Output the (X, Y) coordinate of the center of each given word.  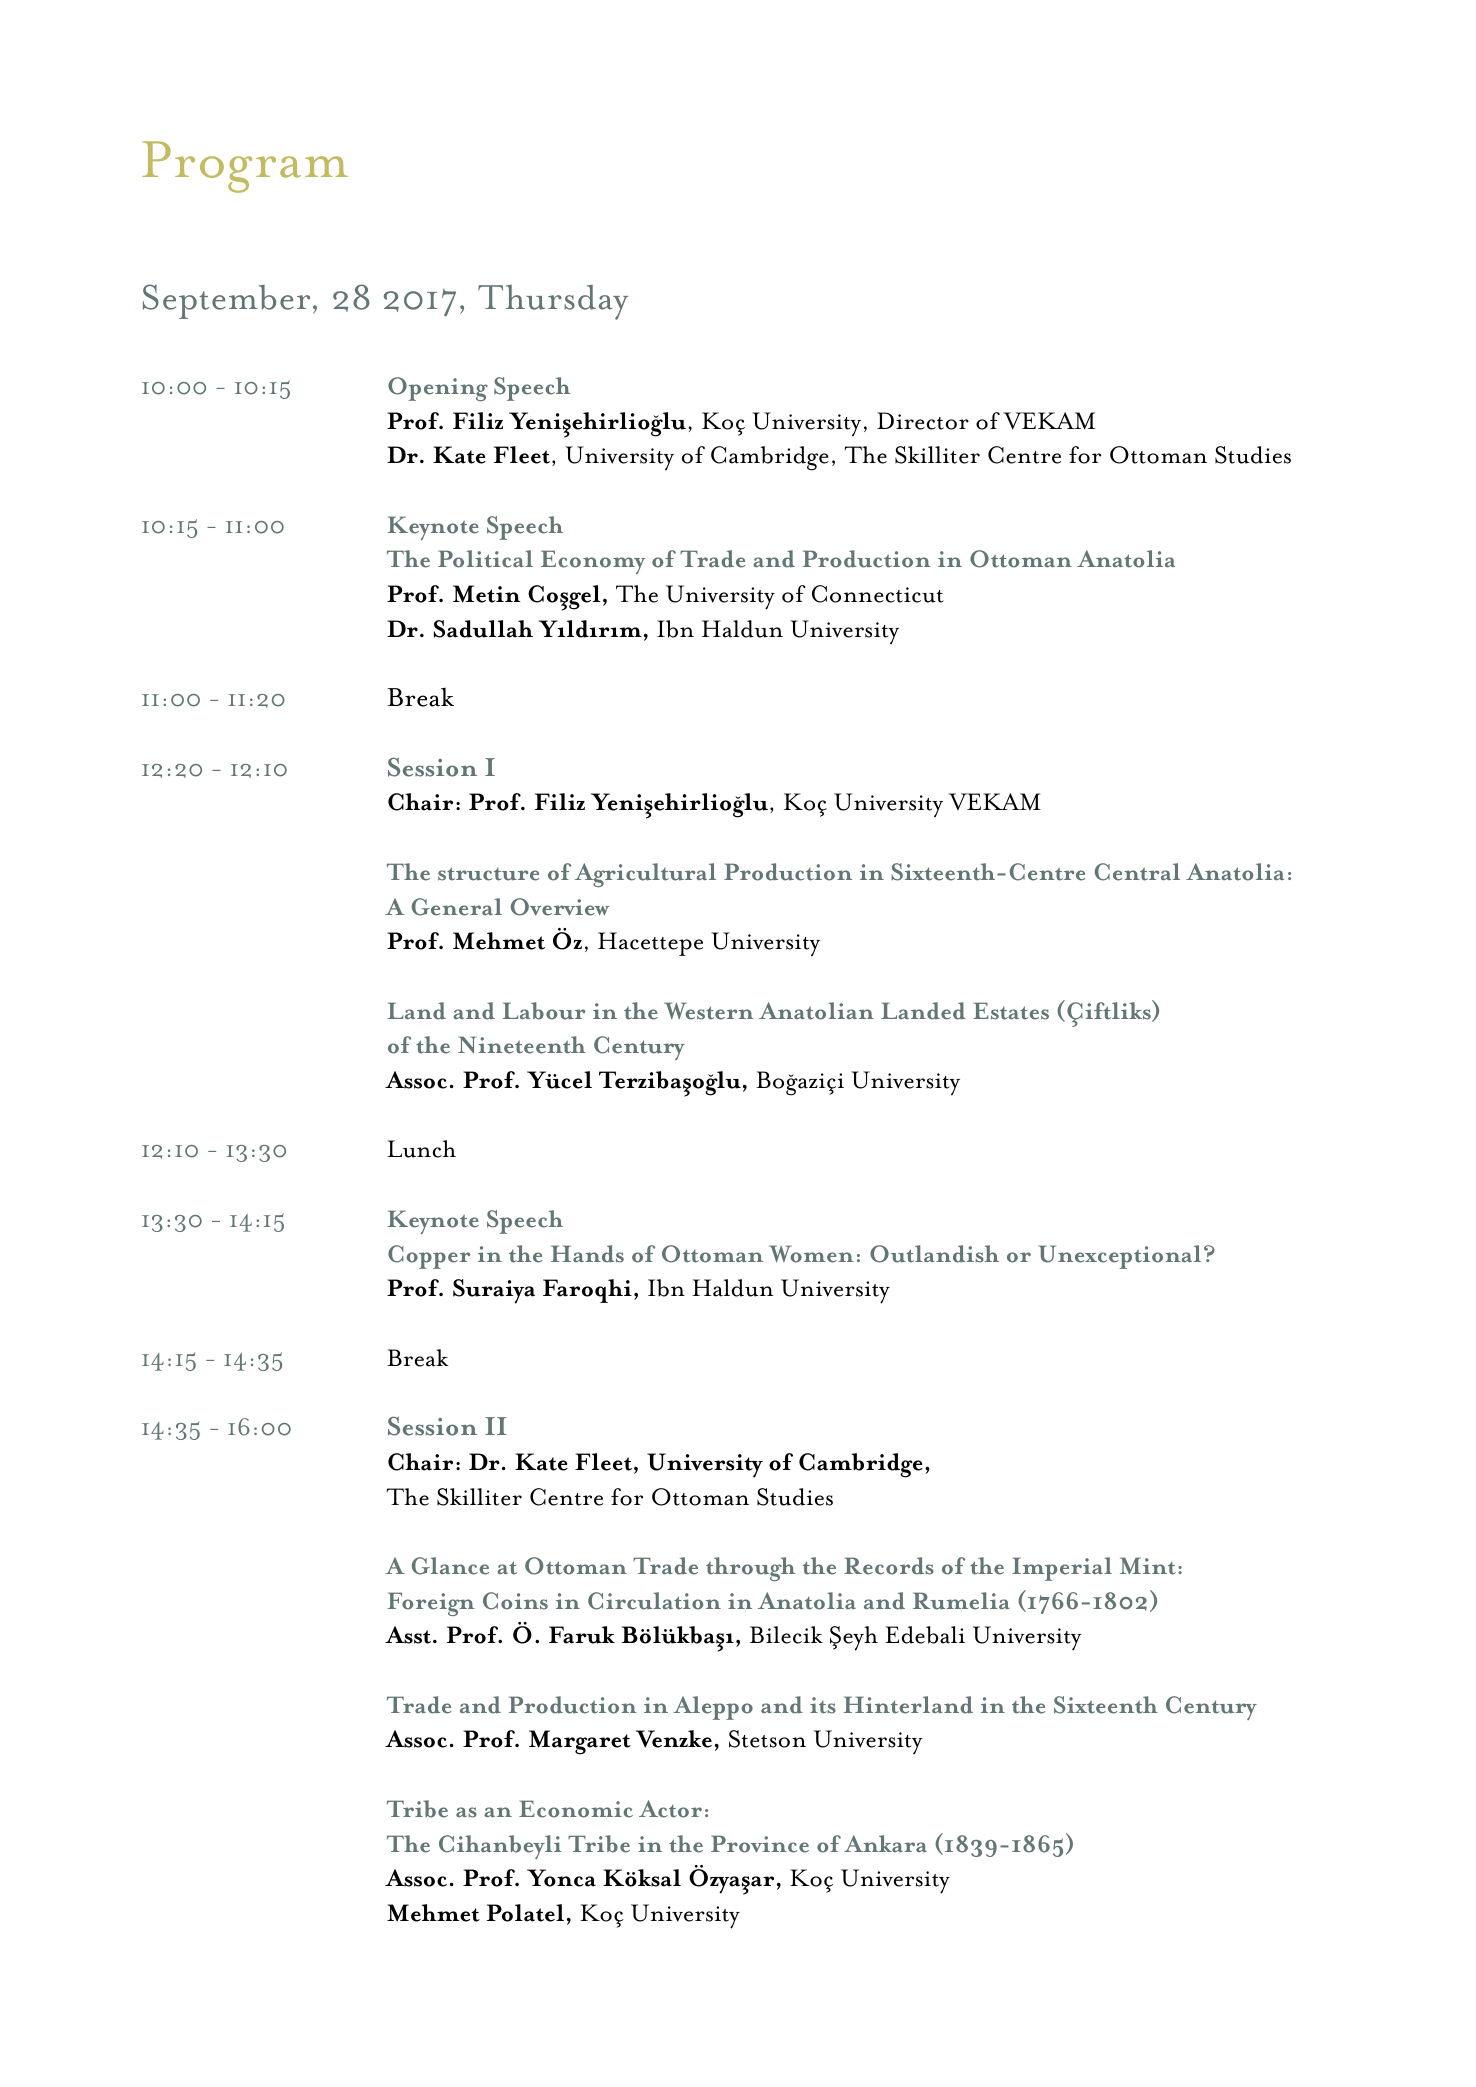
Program (245, 167)
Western (709, 1011)
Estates (1011, 1011)
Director (923, 421)
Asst (409, 1635)
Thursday (553, 302)
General (457, 907)
